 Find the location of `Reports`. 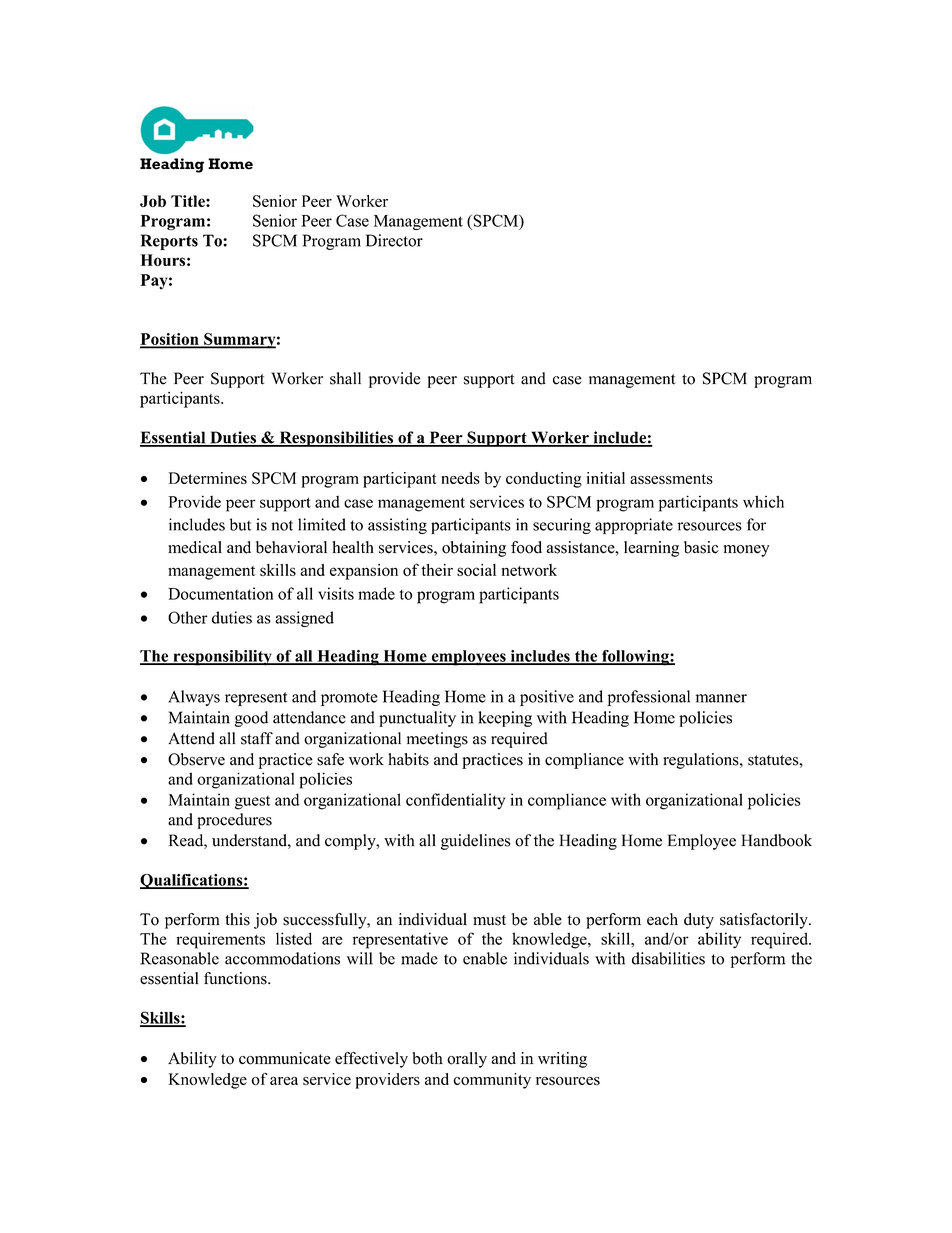

Reports is located at coordinates (169, 242).
